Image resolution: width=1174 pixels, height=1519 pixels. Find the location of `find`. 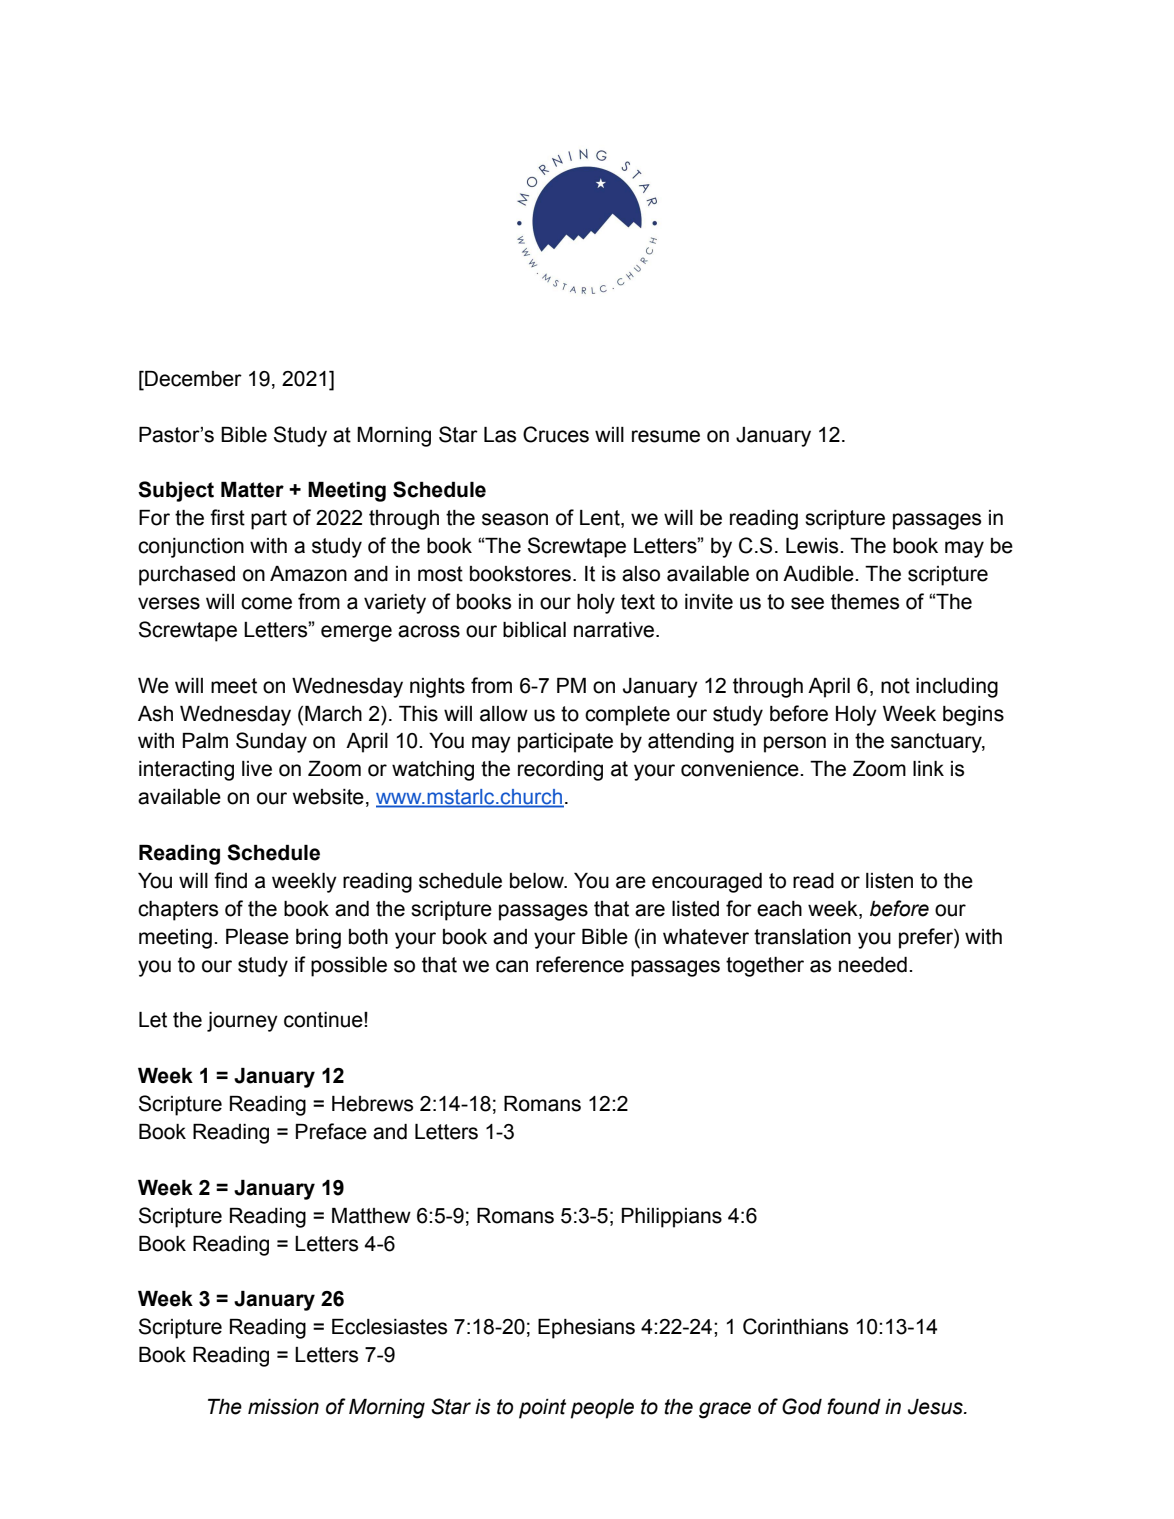

find is located at coordinates (230, 880).
